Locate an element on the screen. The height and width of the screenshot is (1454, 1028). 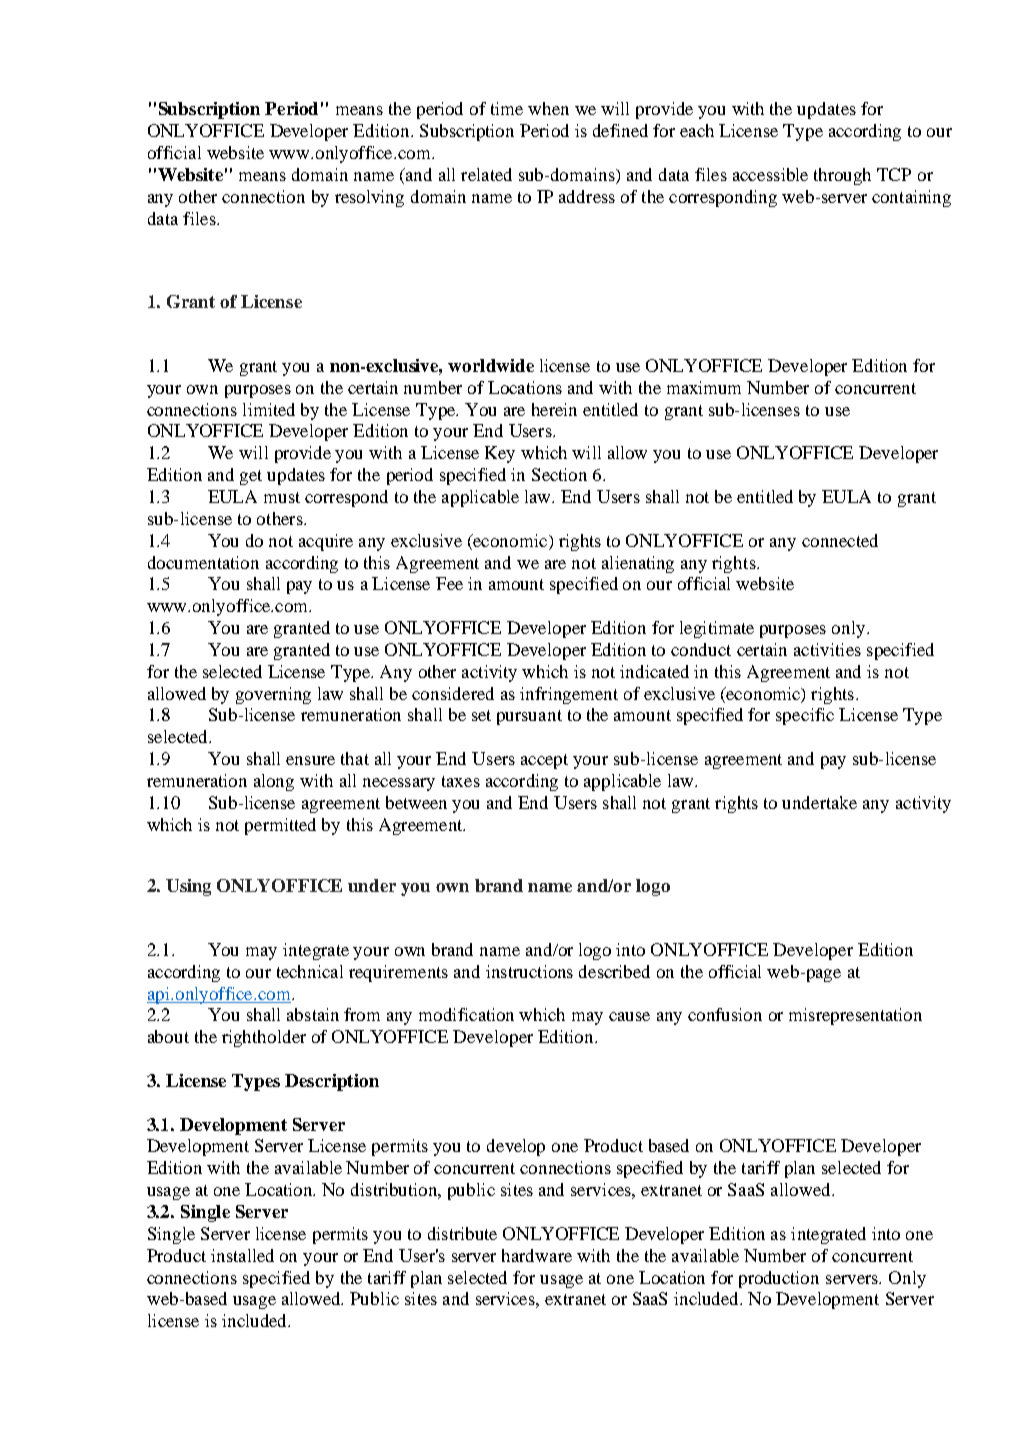
governing is located at coordinates (273, 695).
